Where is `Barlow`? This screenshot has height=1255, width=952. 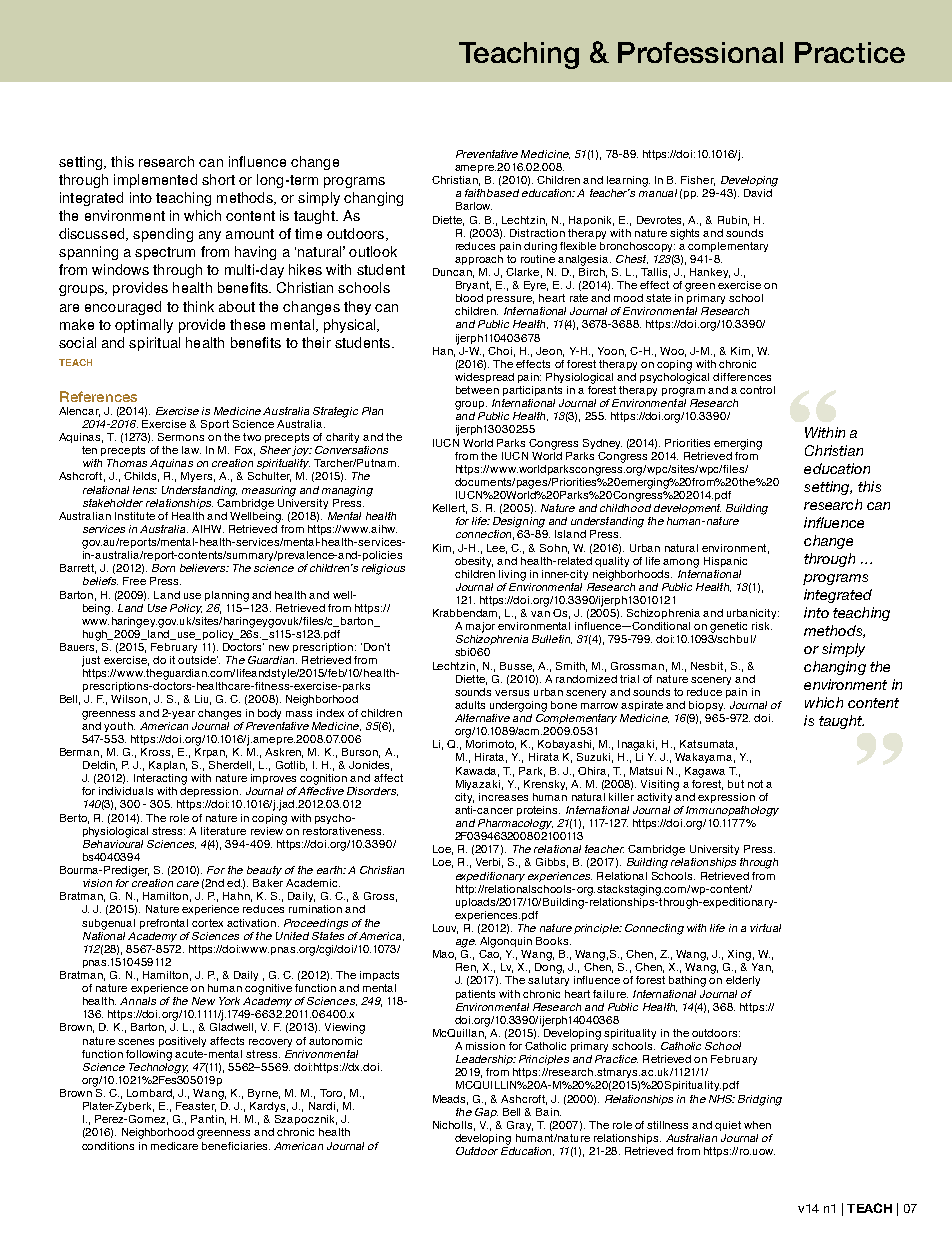 Barlow is located at coordinates (474, 206).
